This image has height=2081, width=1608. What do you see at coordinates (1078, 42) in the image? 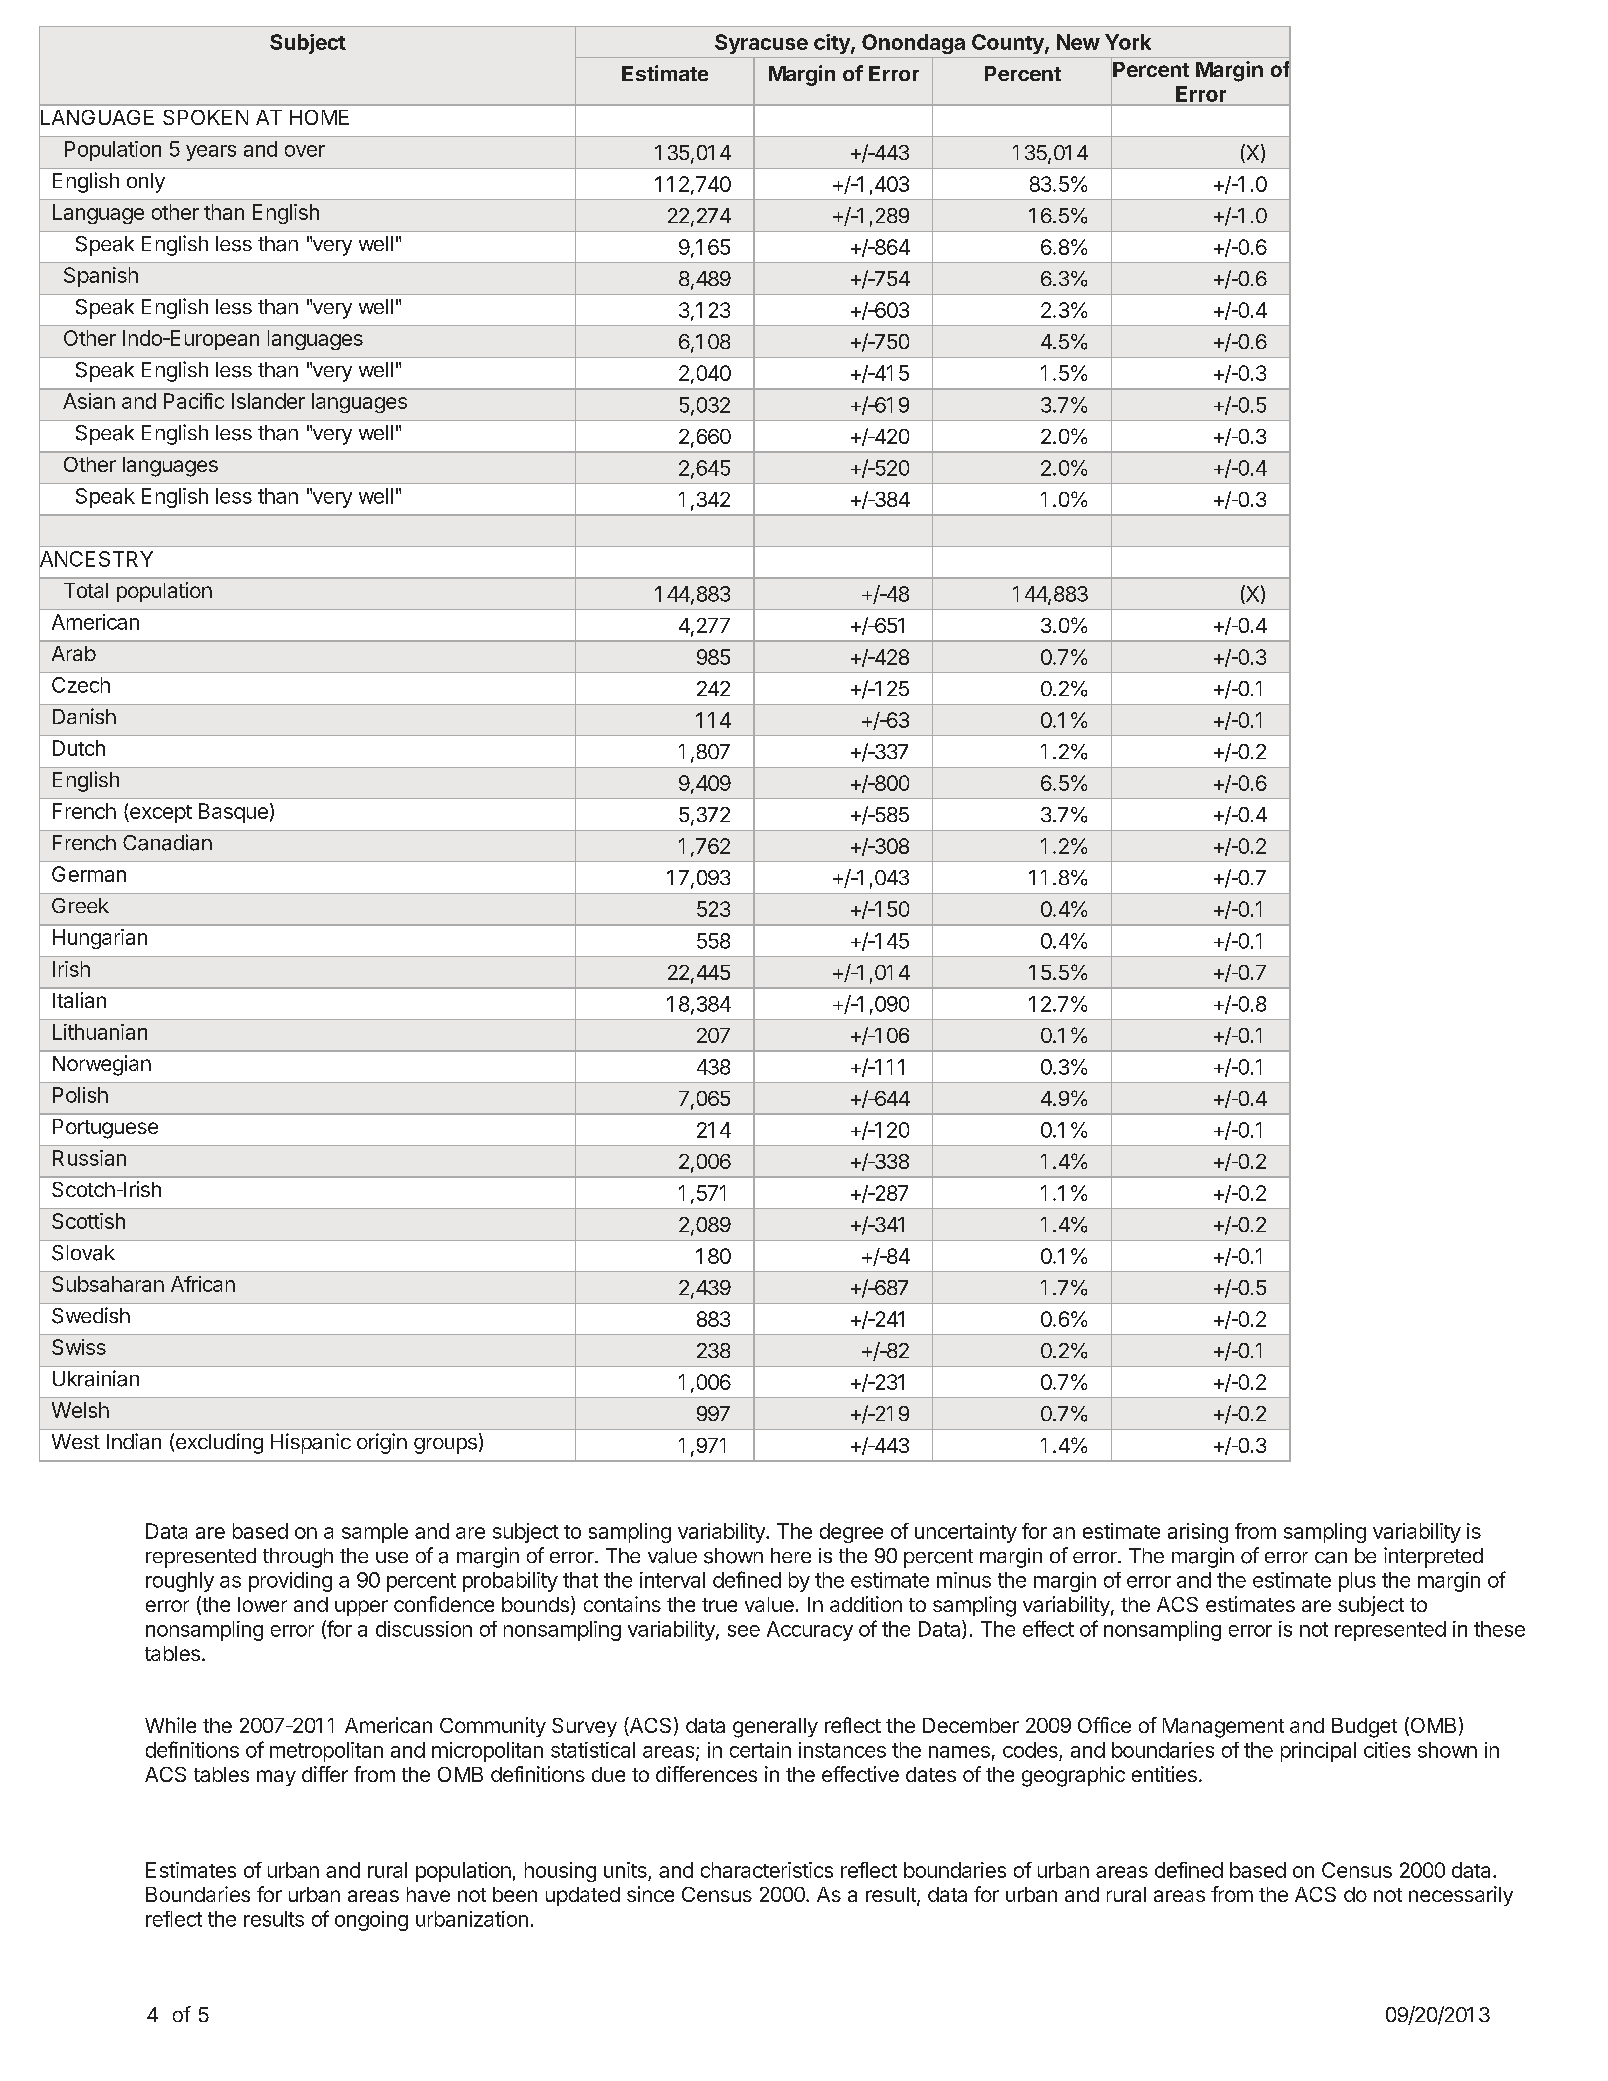
I see `New` at bounding box center [1078, 42].
